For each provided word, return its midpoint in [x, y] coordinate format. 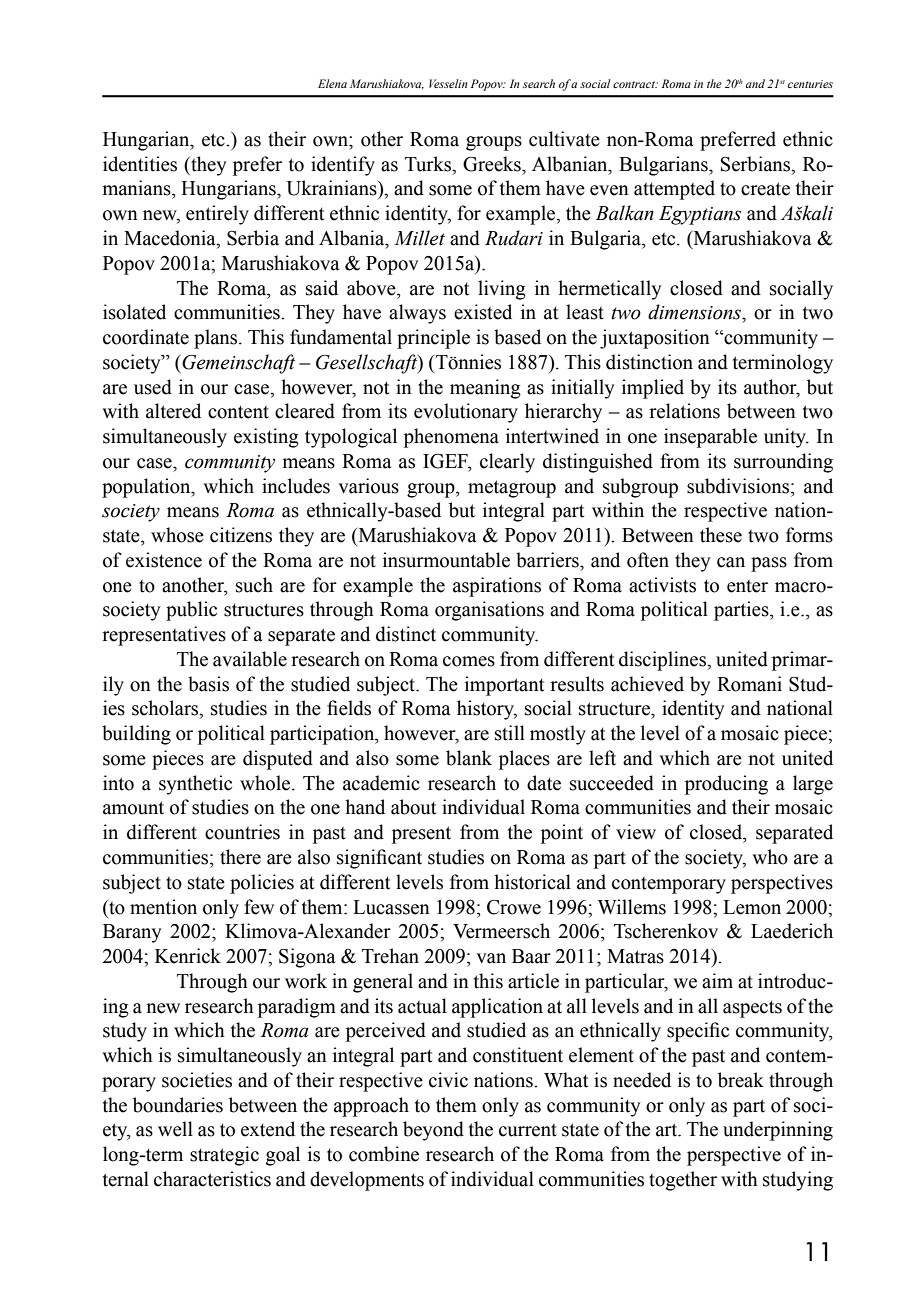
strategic [224, 1156]
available [250, 659]
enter [747, 586]
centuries [810, 84]
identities [140, 164]
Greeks [493, 164]
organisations [489, 611]
